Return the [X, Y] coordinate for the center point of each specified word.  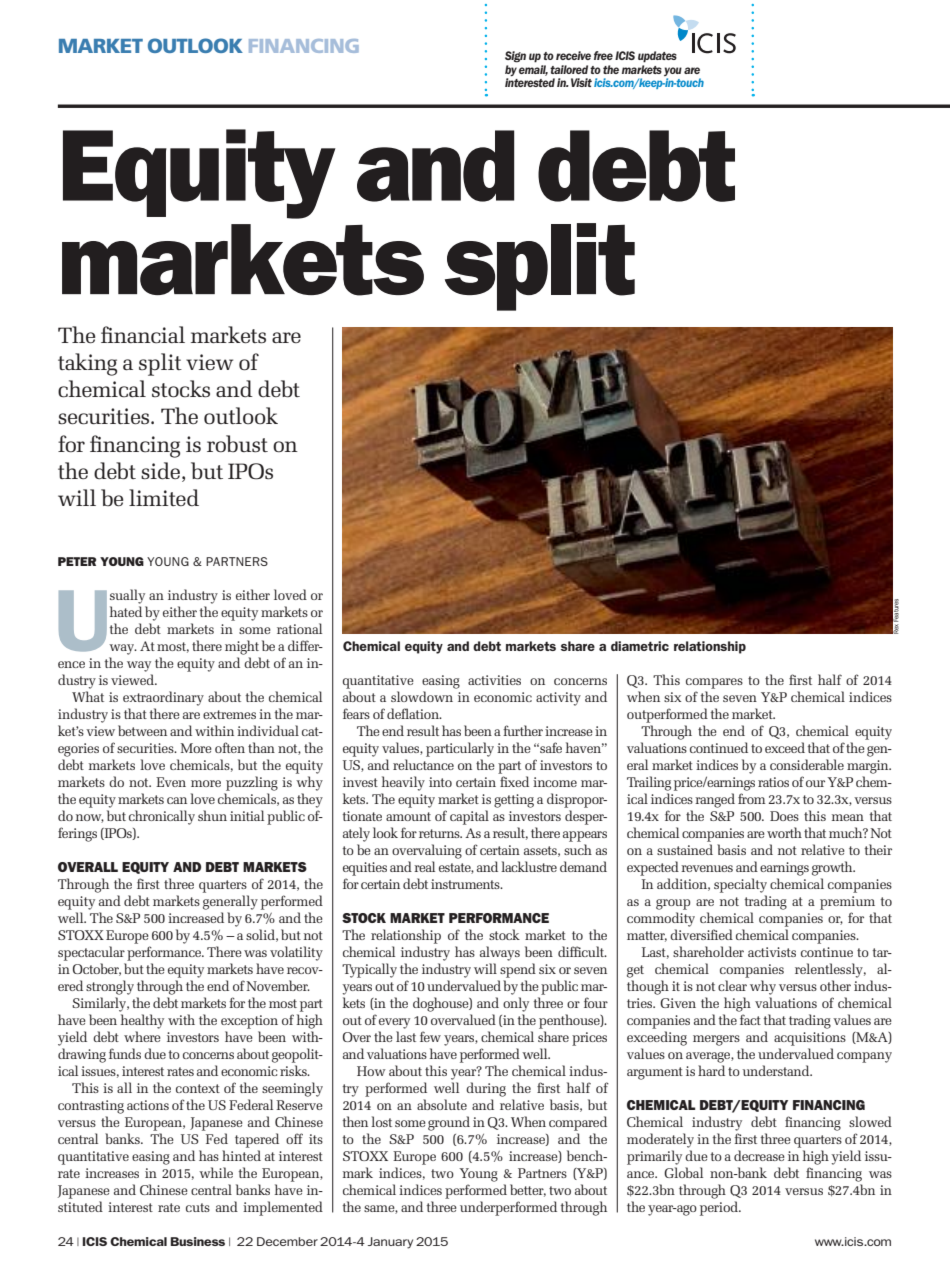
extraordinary [163, 698]
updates [657, 57]
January [390, 1243]
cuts [198, 1207]
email [533, 69]
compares [714, 683]
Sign [515, 57]
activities [494, 680]
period [720, 1208]
